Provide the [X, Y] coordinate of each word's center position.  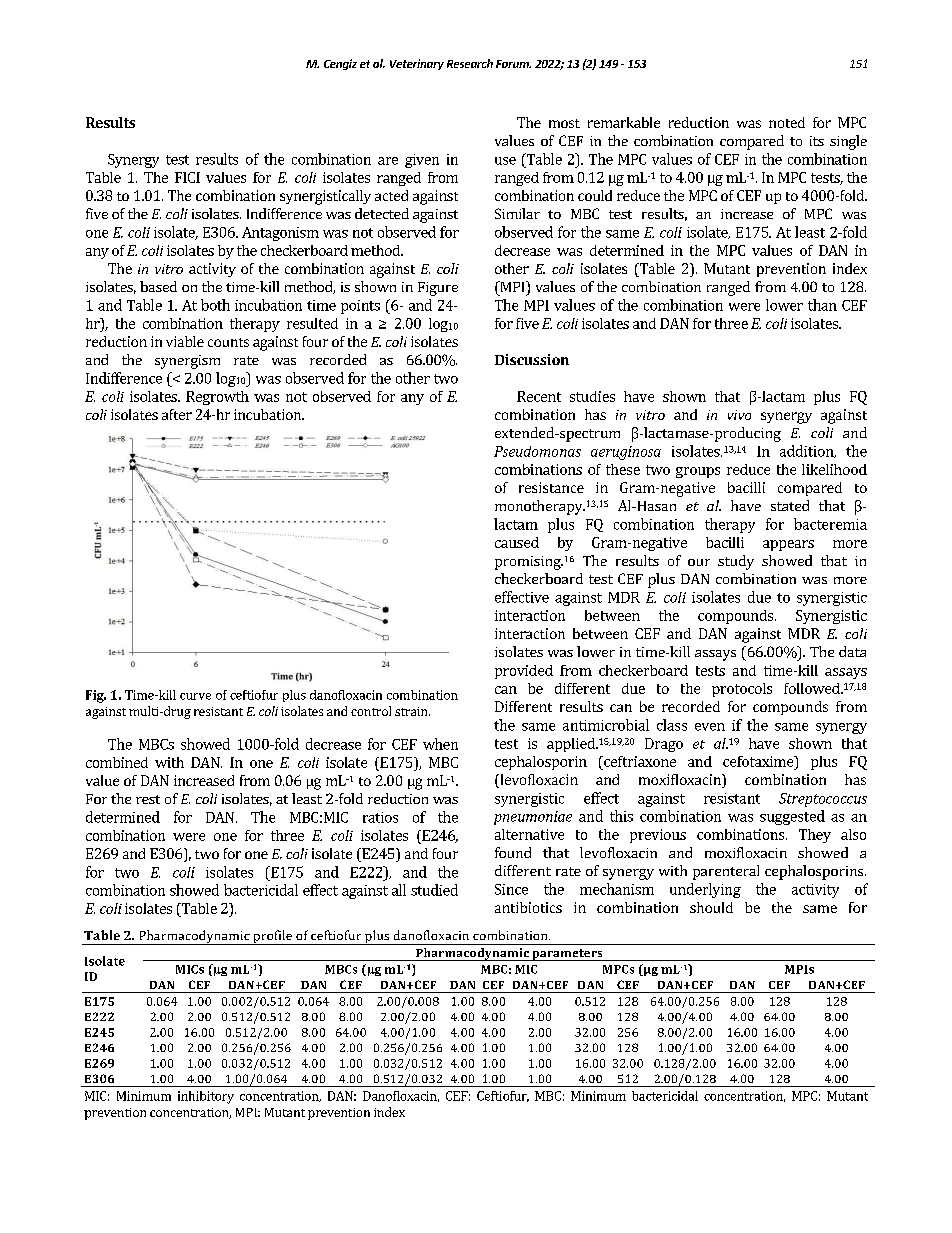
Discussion [532, 359]
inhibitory [206, 1097]
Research [470, 63]
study [736, 562]
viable [185, 341]
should [711, 907]
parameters [567, 955]
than [822, 305]
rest [148, 799]
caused [517, 542]
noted [787, 122]
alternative [529, 834]
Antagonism [280, 234]
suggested [792, 817]
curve [195, 696]
